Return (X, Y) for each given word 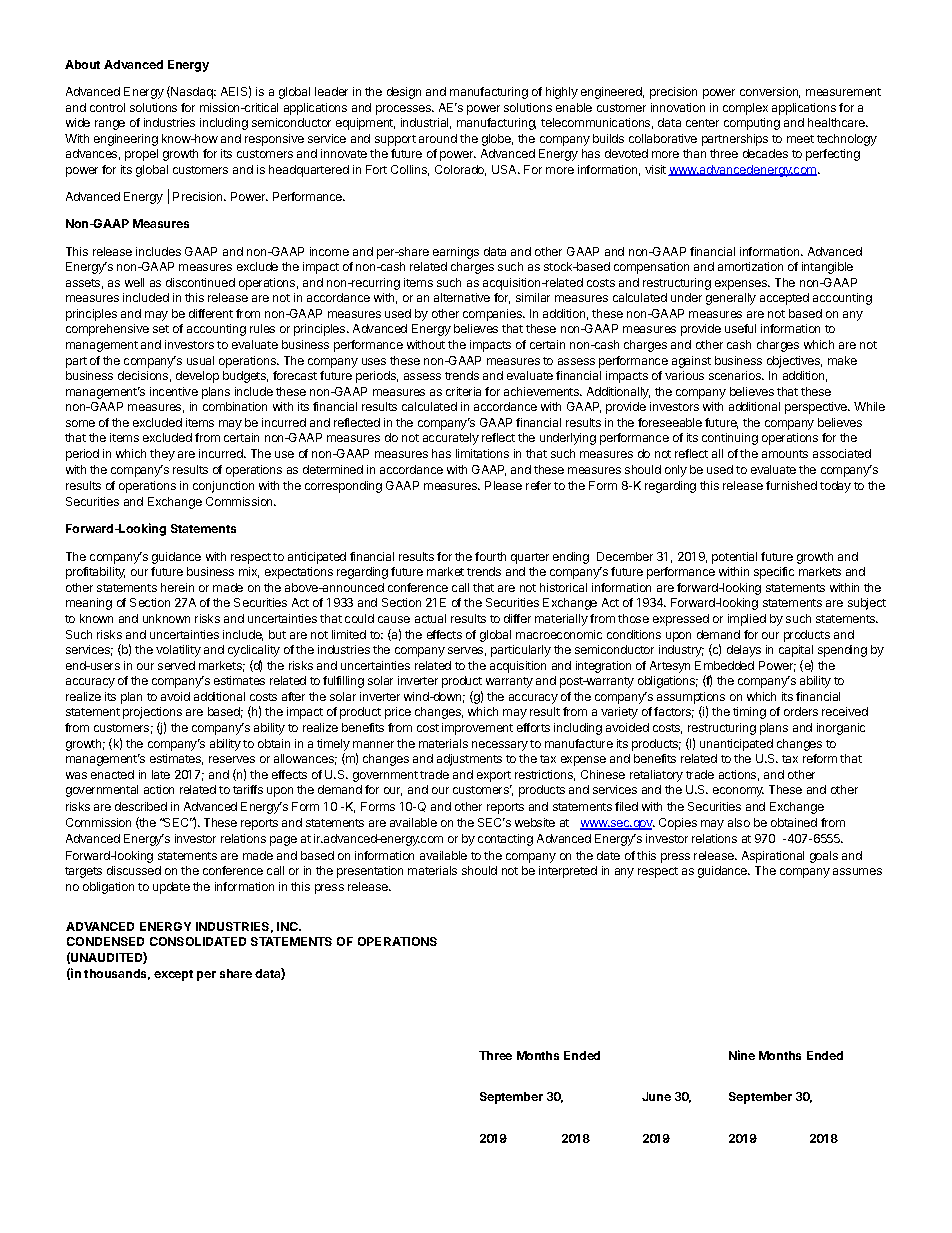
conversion (770, 92)
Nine (742, 1055)
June (656, 1096)
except (173, 975)
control (107, 107)
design (404, 93)
